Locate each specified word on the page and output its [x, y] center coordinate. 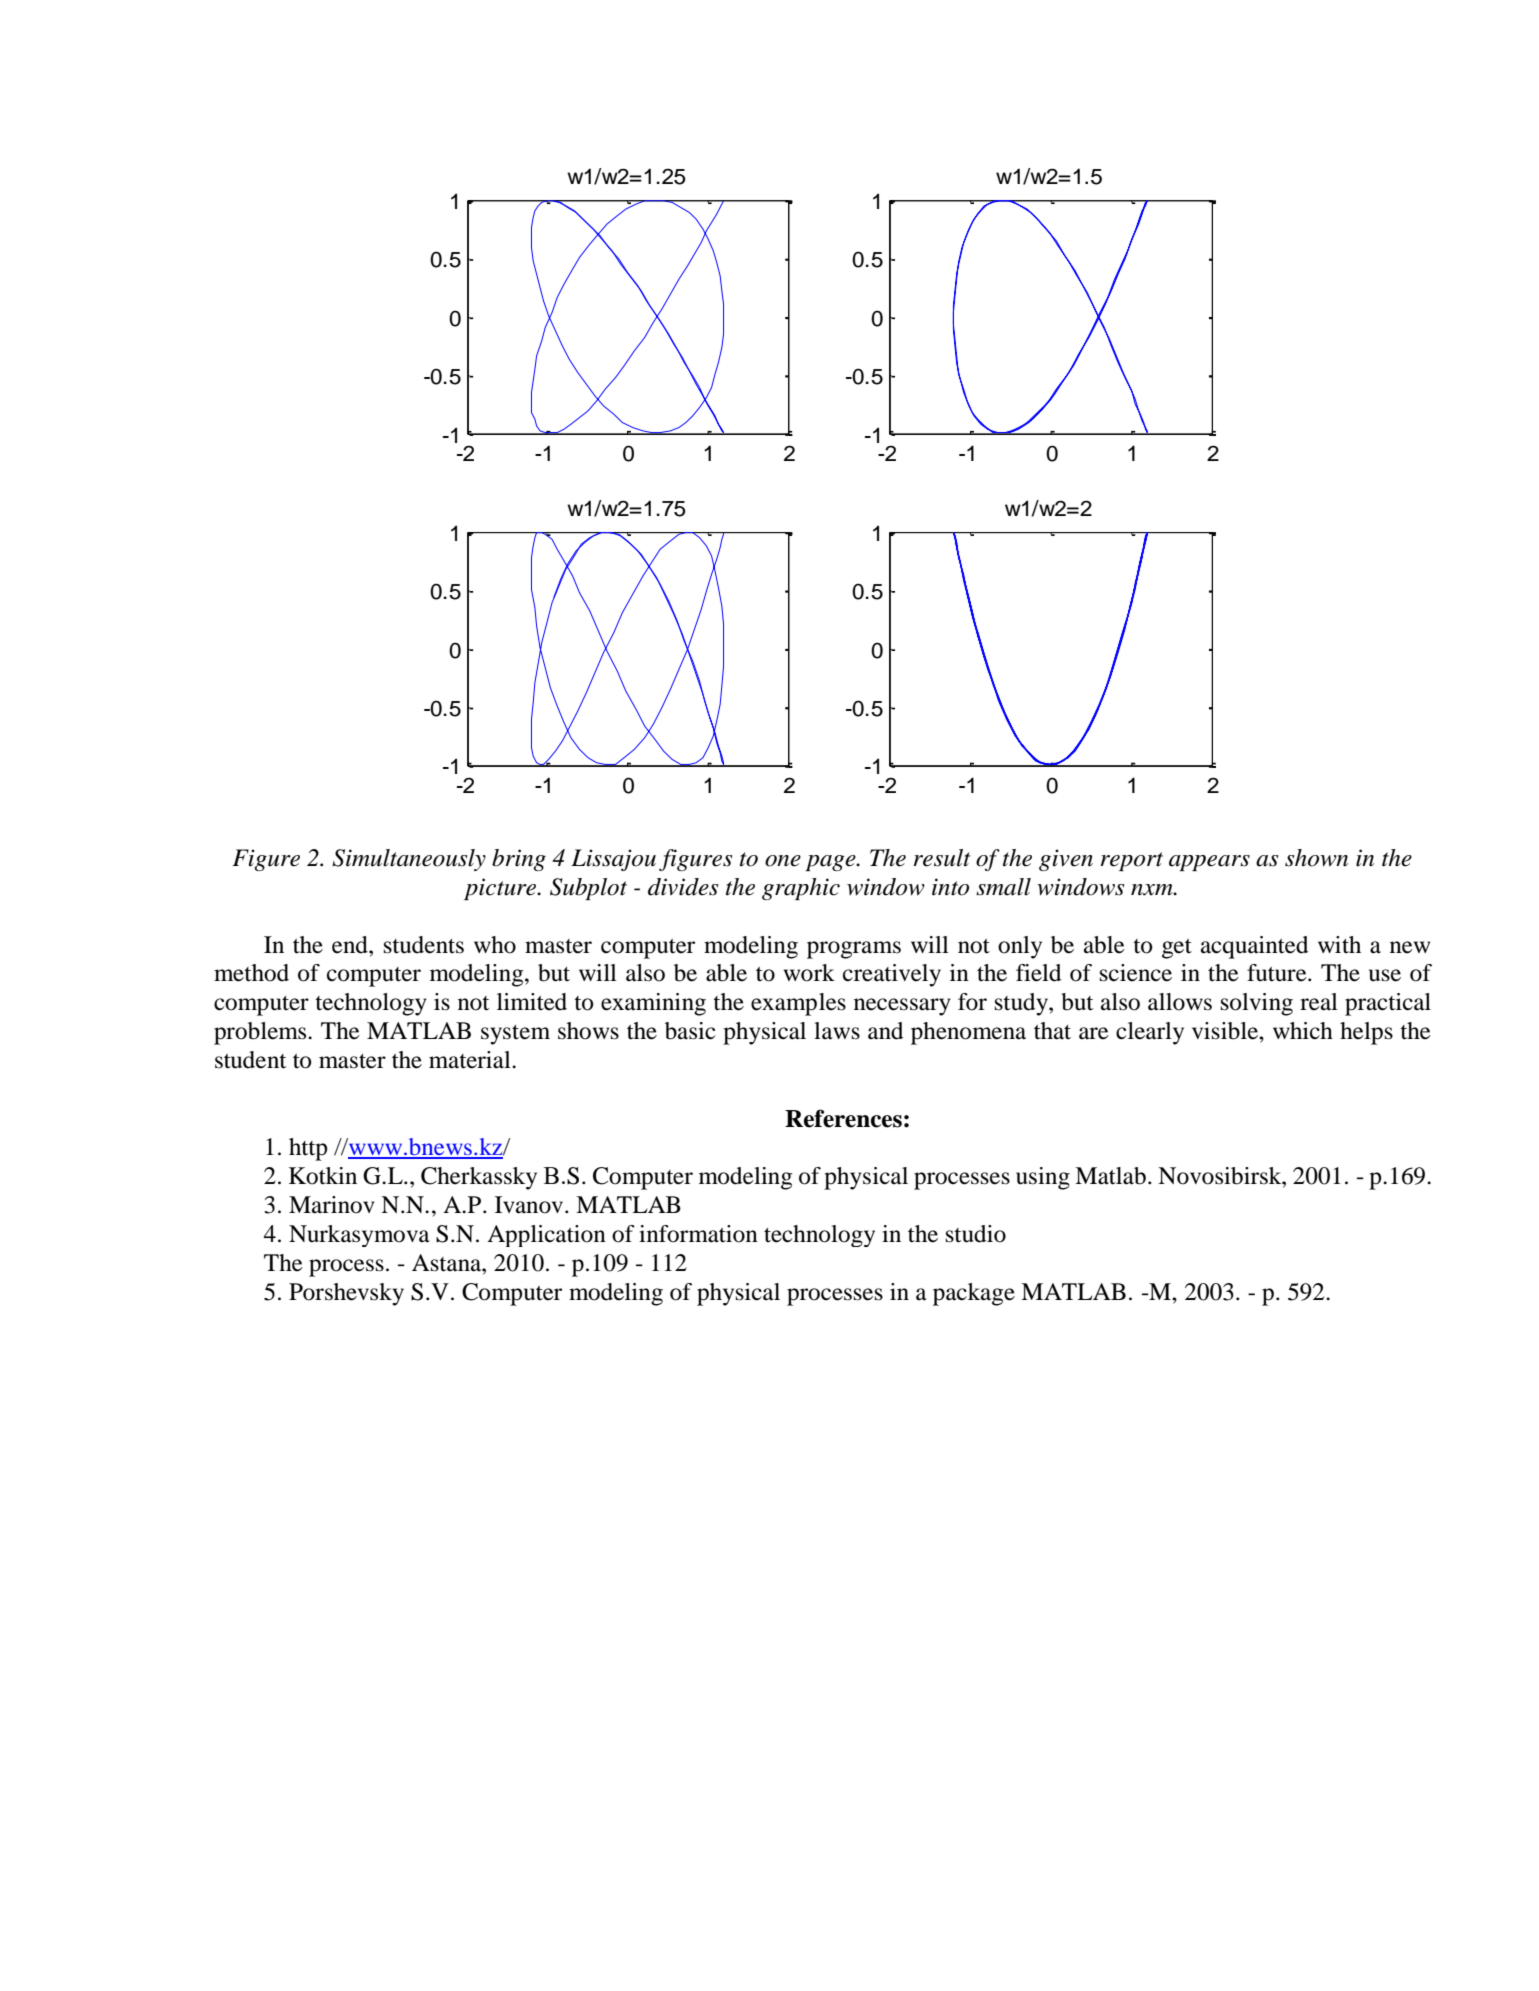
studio [976, 1234]
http [308, 1149]
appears [1209, 863]
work [809, 973]
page [831, 863]
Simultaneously [409, 860]
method [251, 973]
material [471, 1060]
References [843, 1118]
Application [546, 1236]
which [1303, 1031]
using [1043, 1178]
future [1278, 973]
